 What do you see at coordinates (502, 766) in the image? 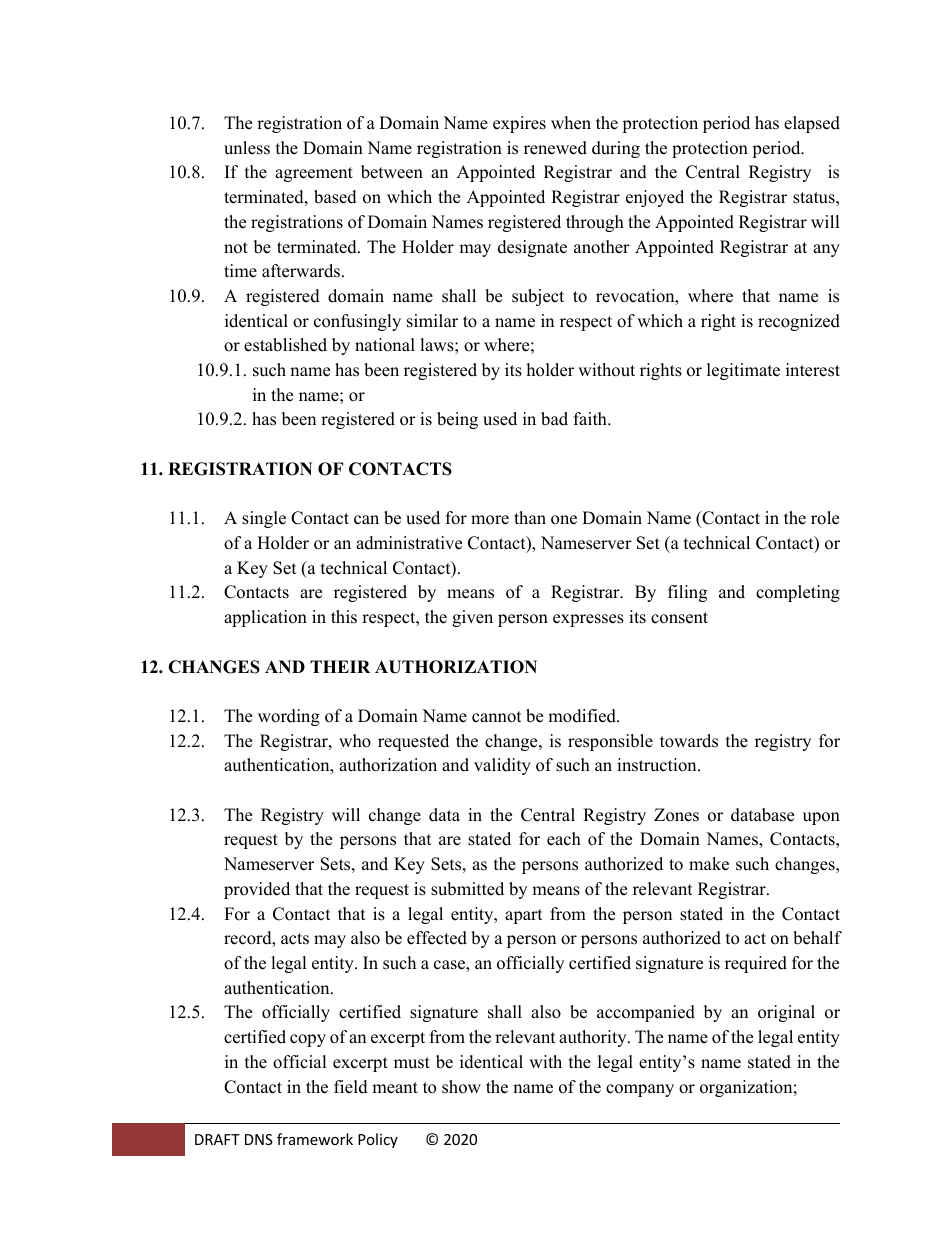
I see `validity` at bounding box center [502, 766].
